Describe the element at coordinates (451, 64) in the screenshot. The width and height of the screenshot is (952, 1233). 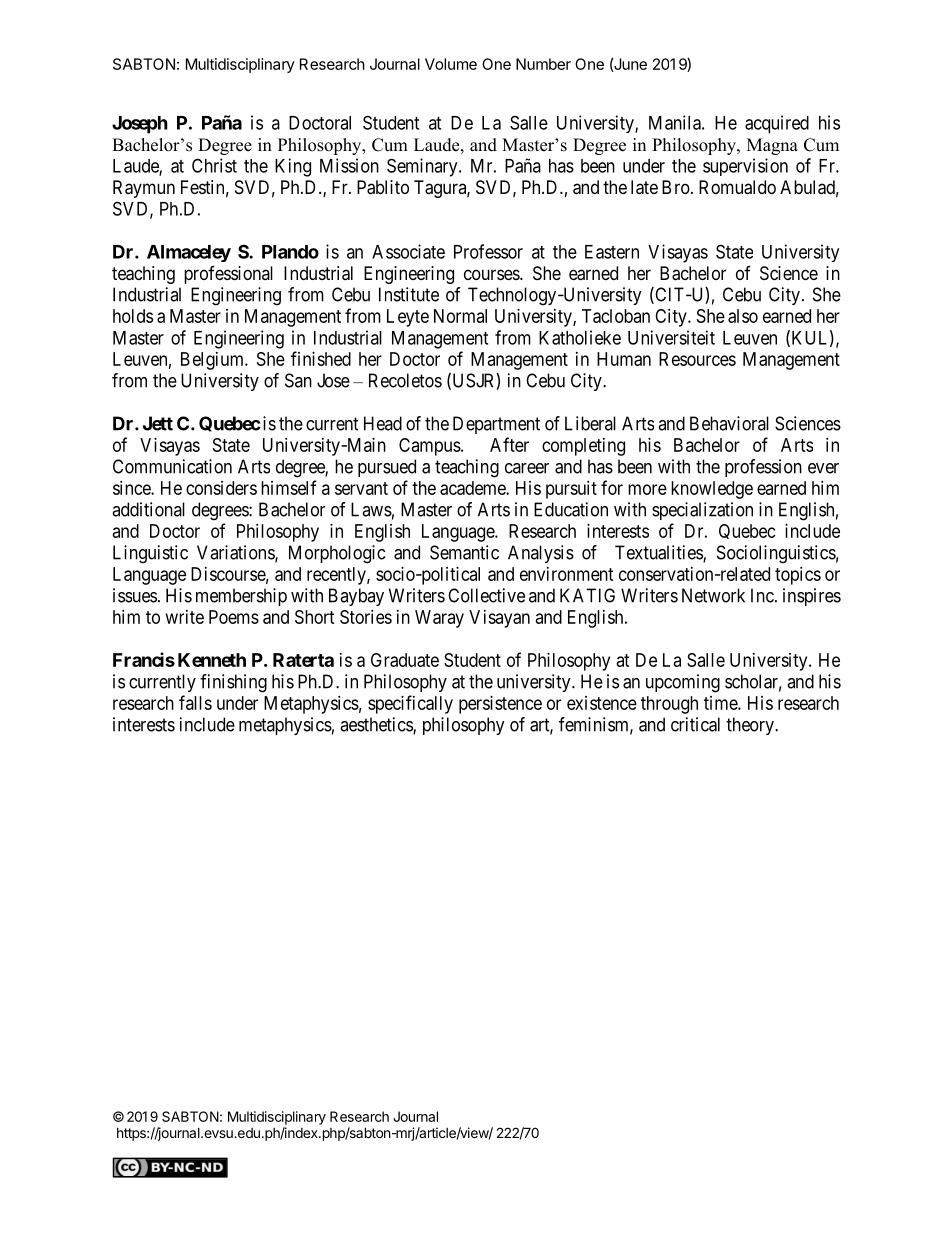
I see `Volume` at that location.
